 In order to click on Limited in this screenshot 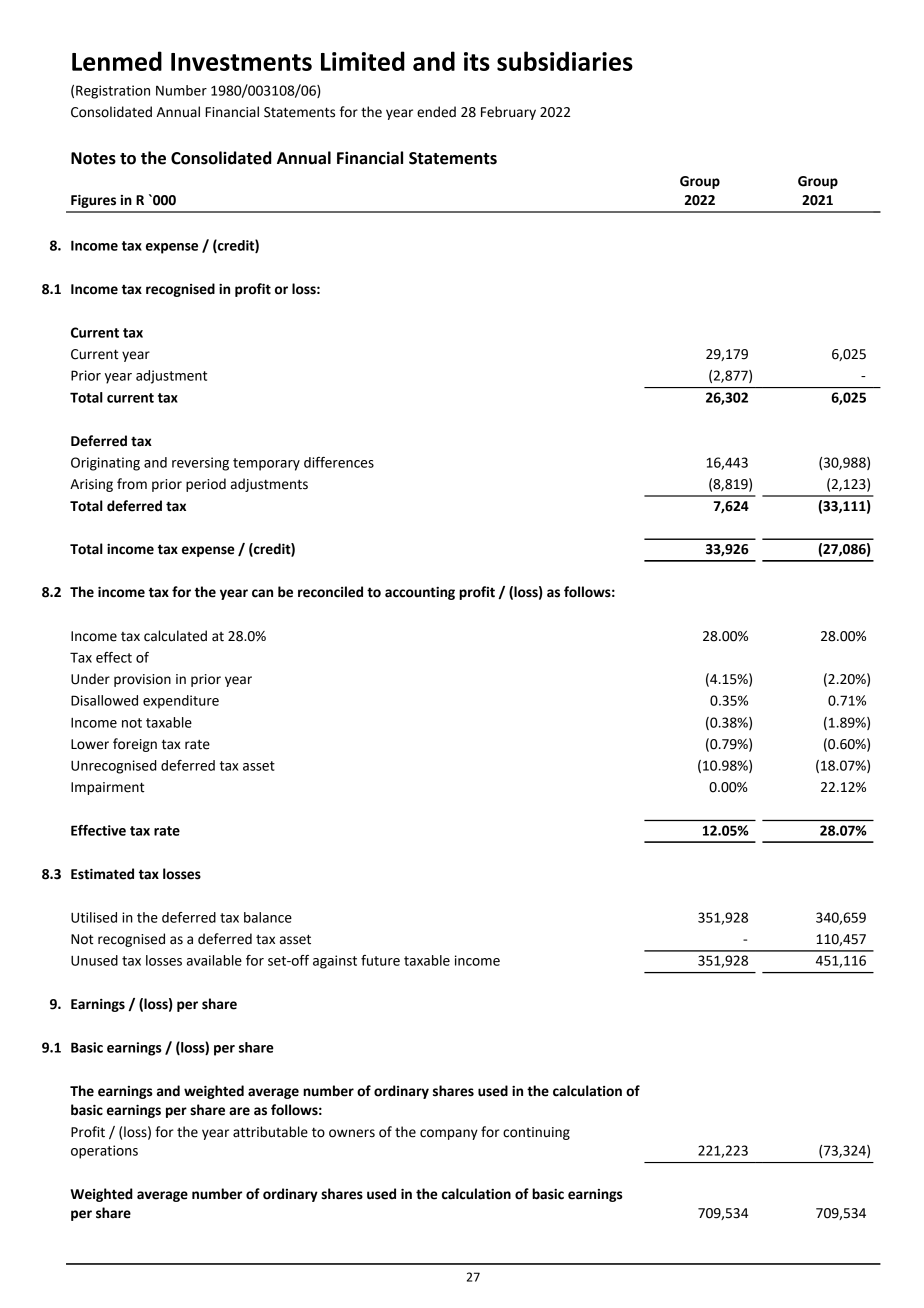, I will do `click(363, 61)`.
